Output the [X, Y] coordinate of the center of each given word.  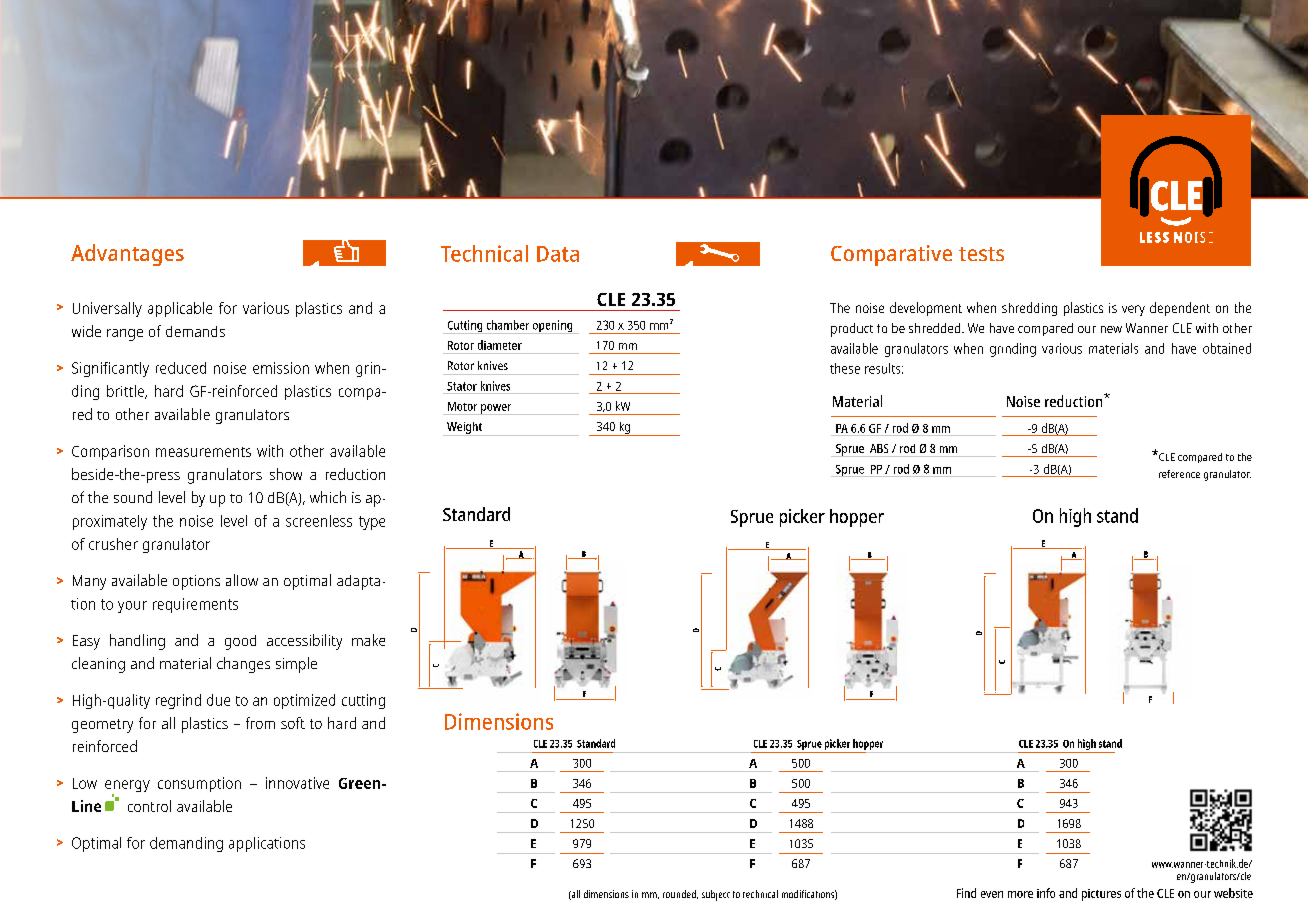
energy [127, 787]
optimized [304, 701]
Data [558, 254]
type [372, 523]
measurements [203, 452]
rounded [680, 894]
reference [1179, 474]
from [260, 723]
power [496, 409]
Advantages [127, 255]
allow [242, 580]
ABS [879, 448]
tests [981, 254]
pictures [1101, 895]
